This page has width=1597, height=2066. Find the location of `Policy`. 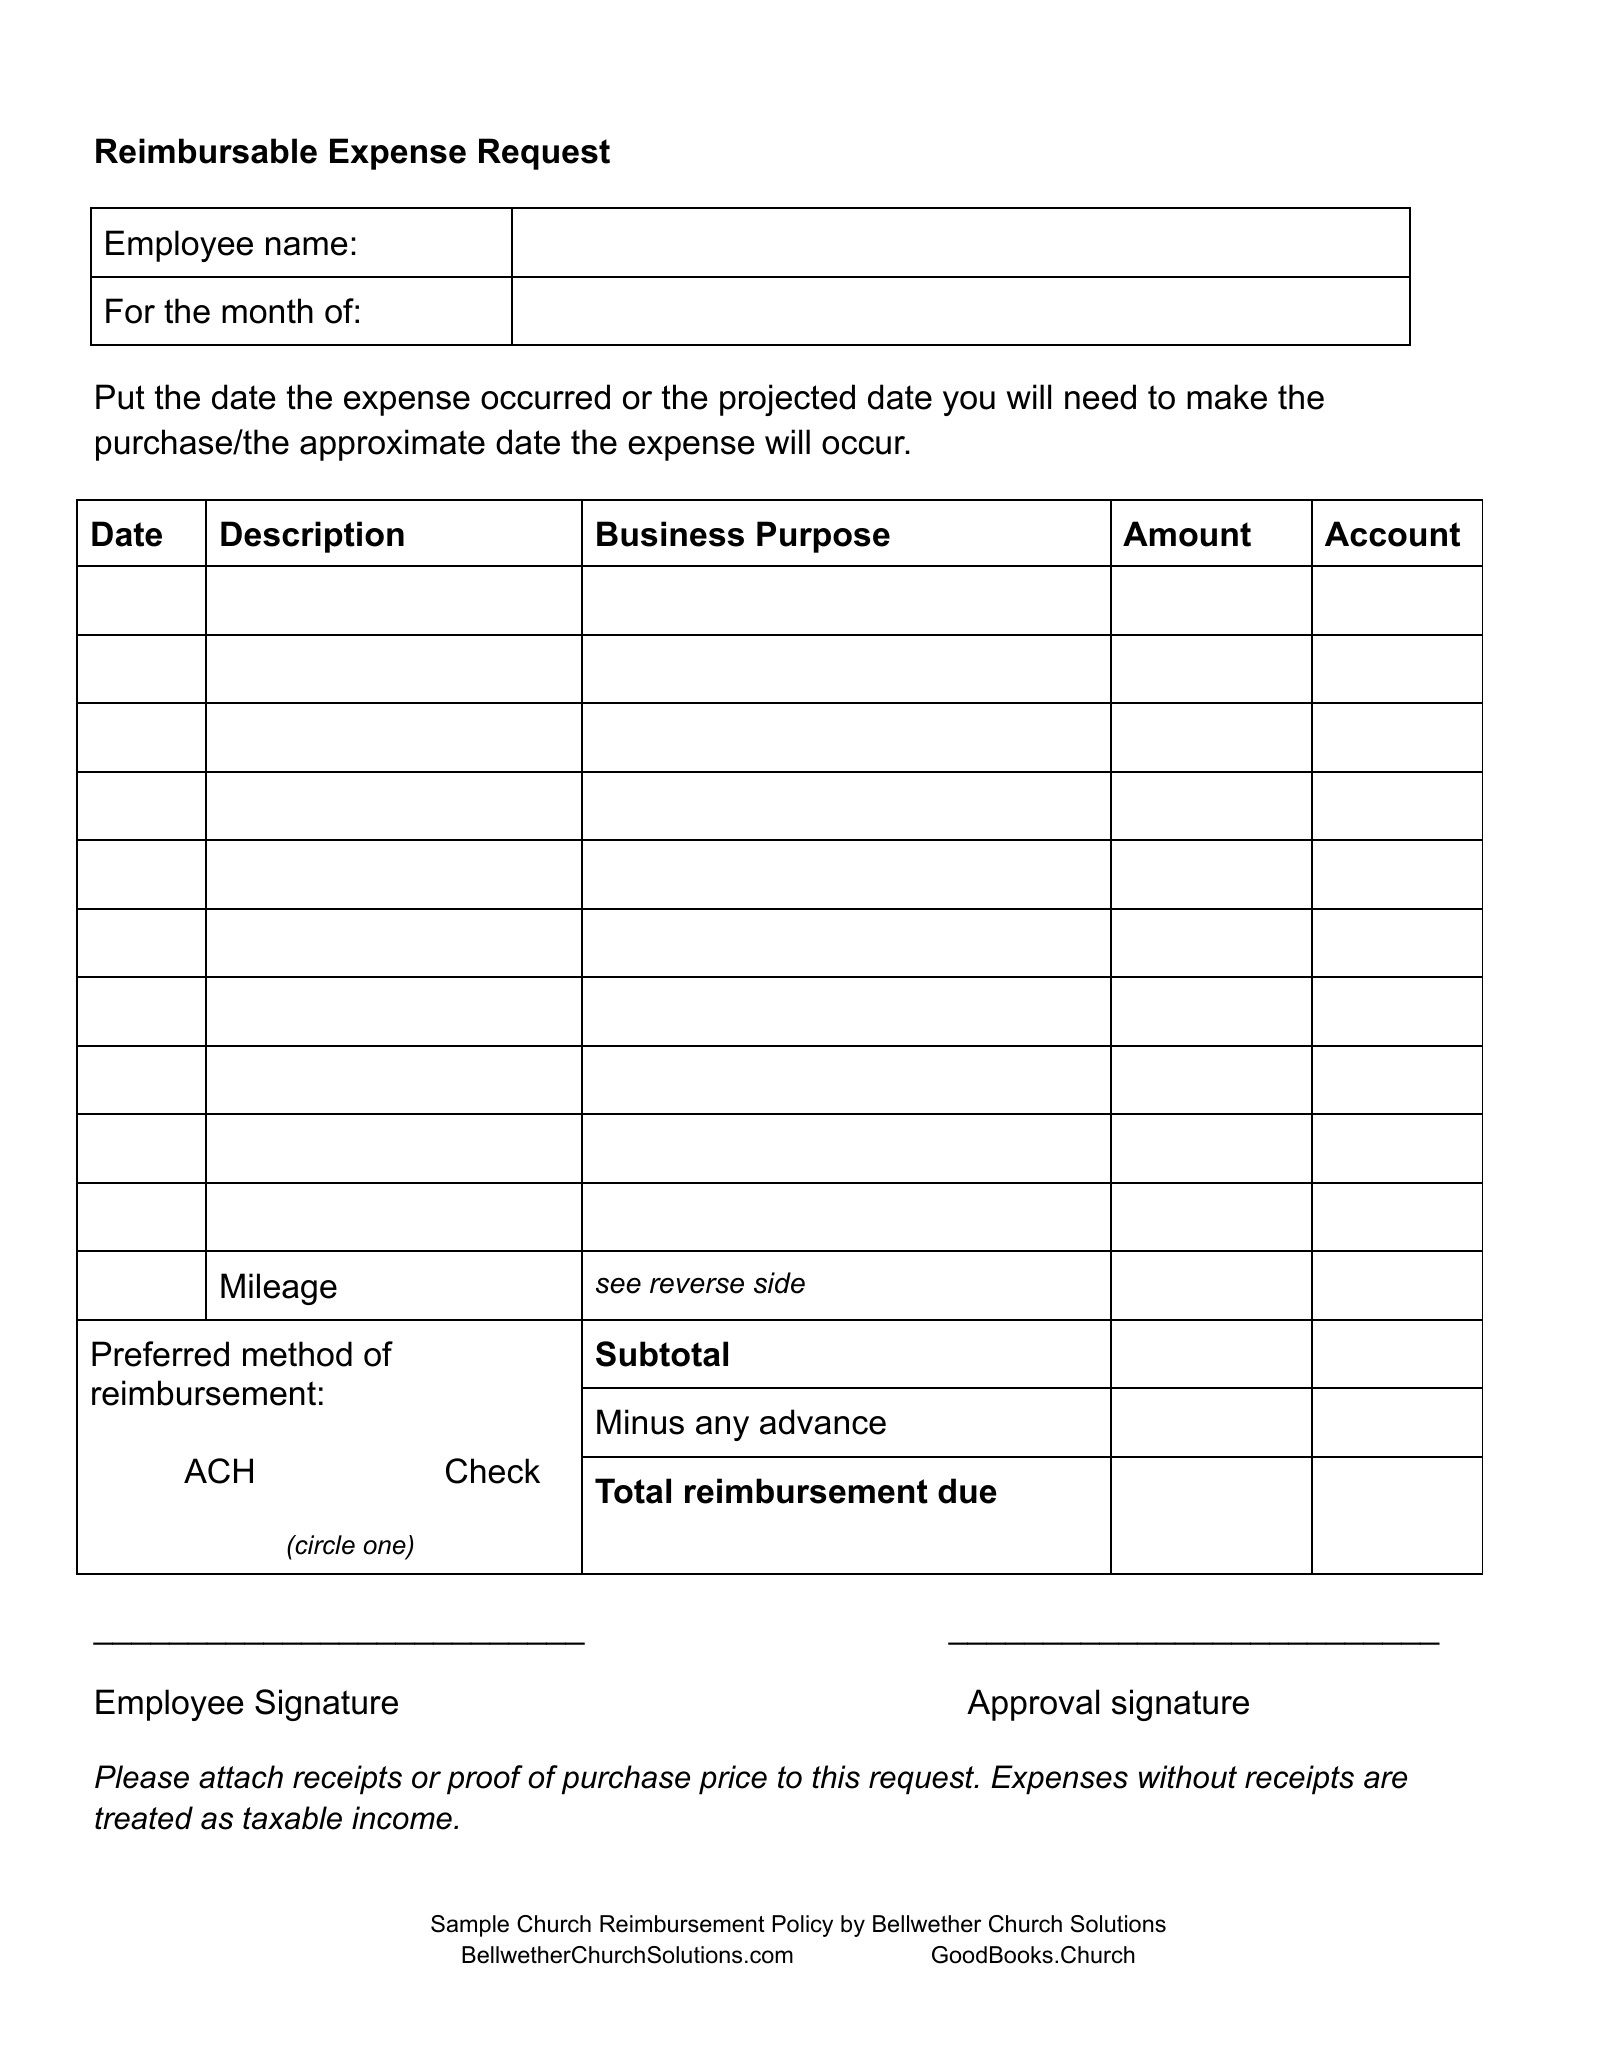

Policy is located at coordinates (803, 1926).
